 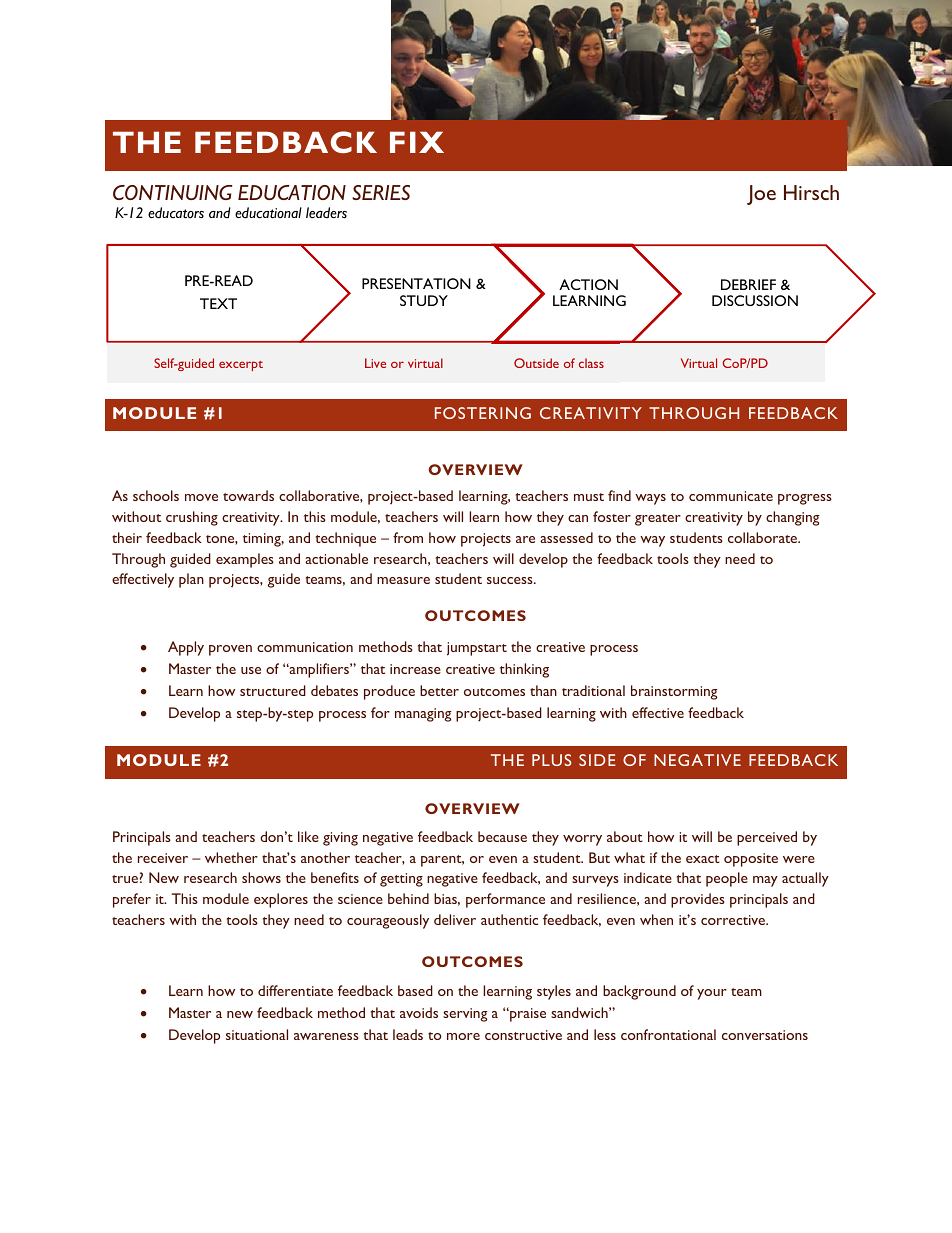 I want to click on managing, so click(x=423, y=715).
